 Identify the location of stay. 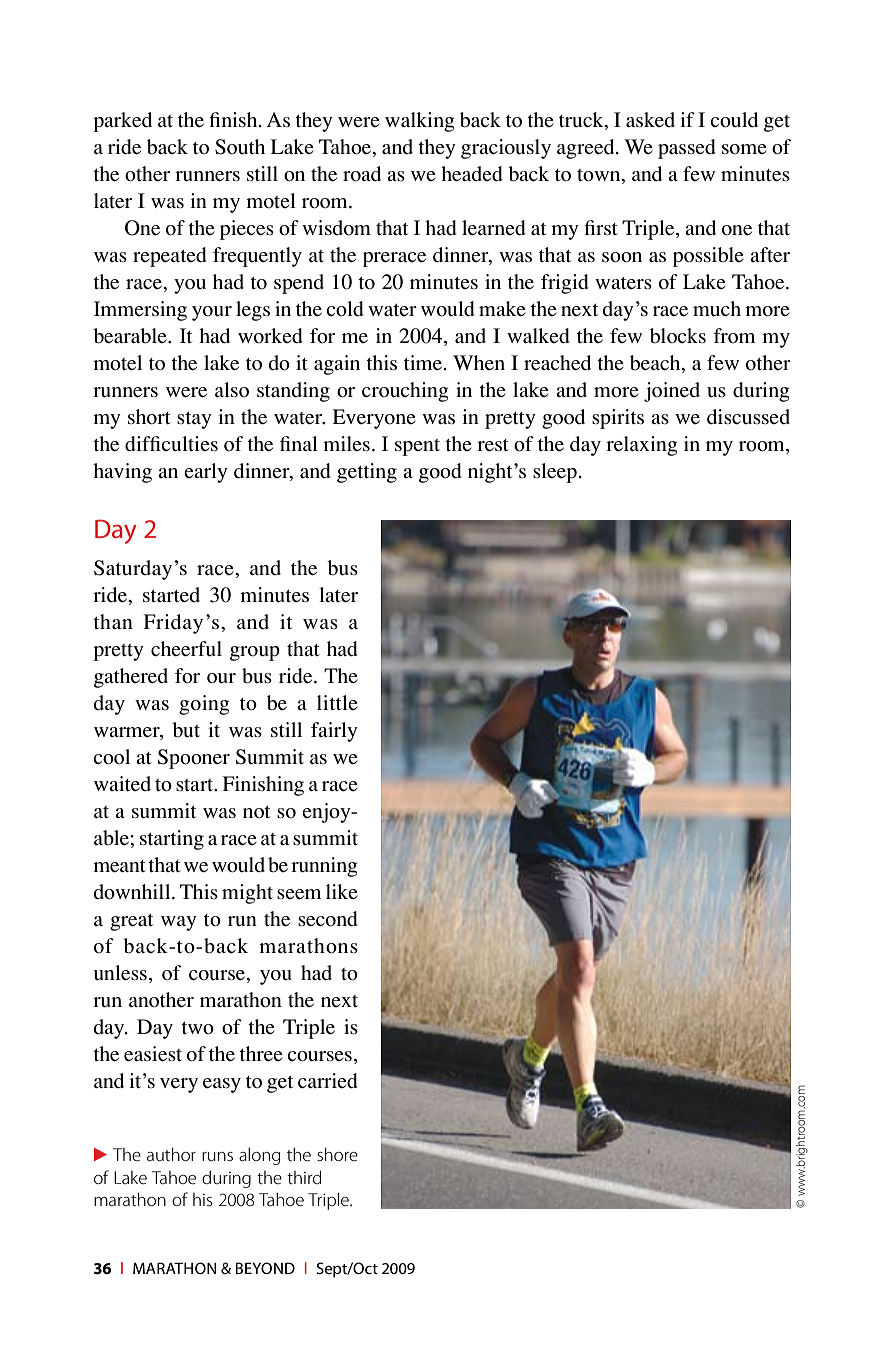
(194, 420).
